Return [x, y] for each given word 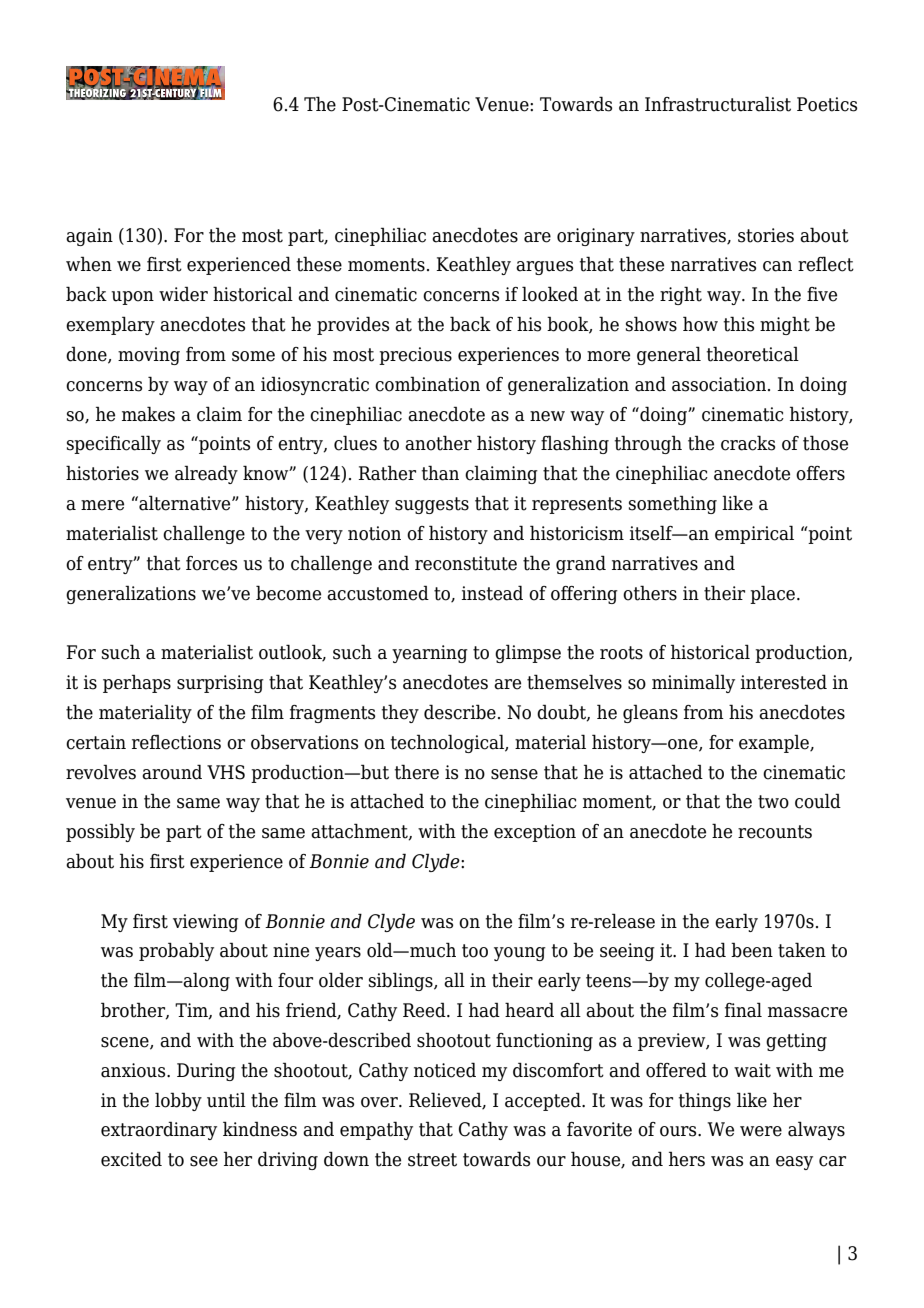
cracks [748, 443]
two [773, 802]
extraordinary [159, 1130]
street [432, 1160]
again [89, 237]
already [206, 474]
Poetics [827, 104]
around [172, 772]
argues [544, 268]
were [761, 1131]
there [417, 772]
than [440, 473]
